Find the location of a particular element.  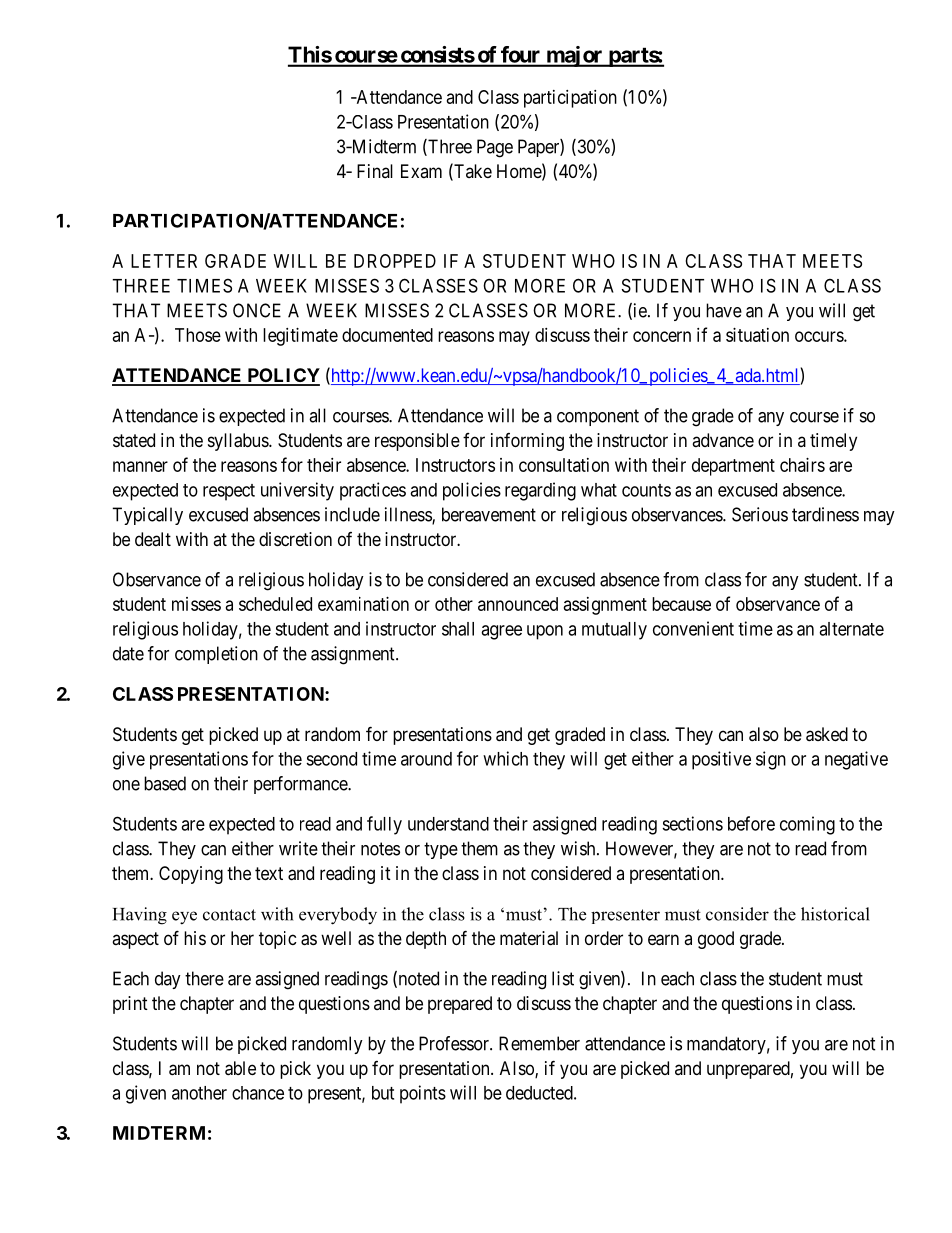

able is located at coordinates (240, 1068).
